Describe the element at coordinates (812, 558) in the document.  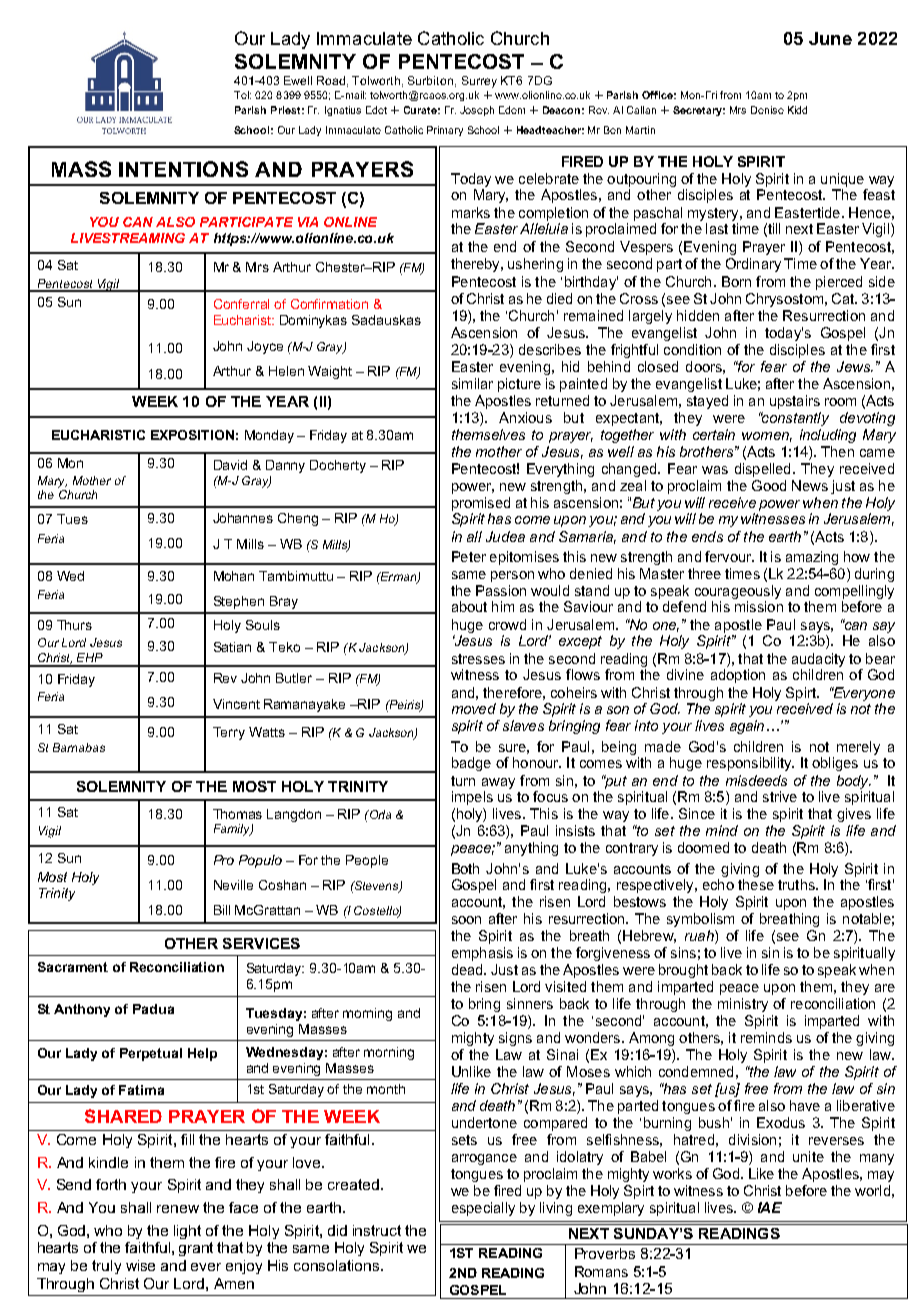
I see `amazing` at that location.
